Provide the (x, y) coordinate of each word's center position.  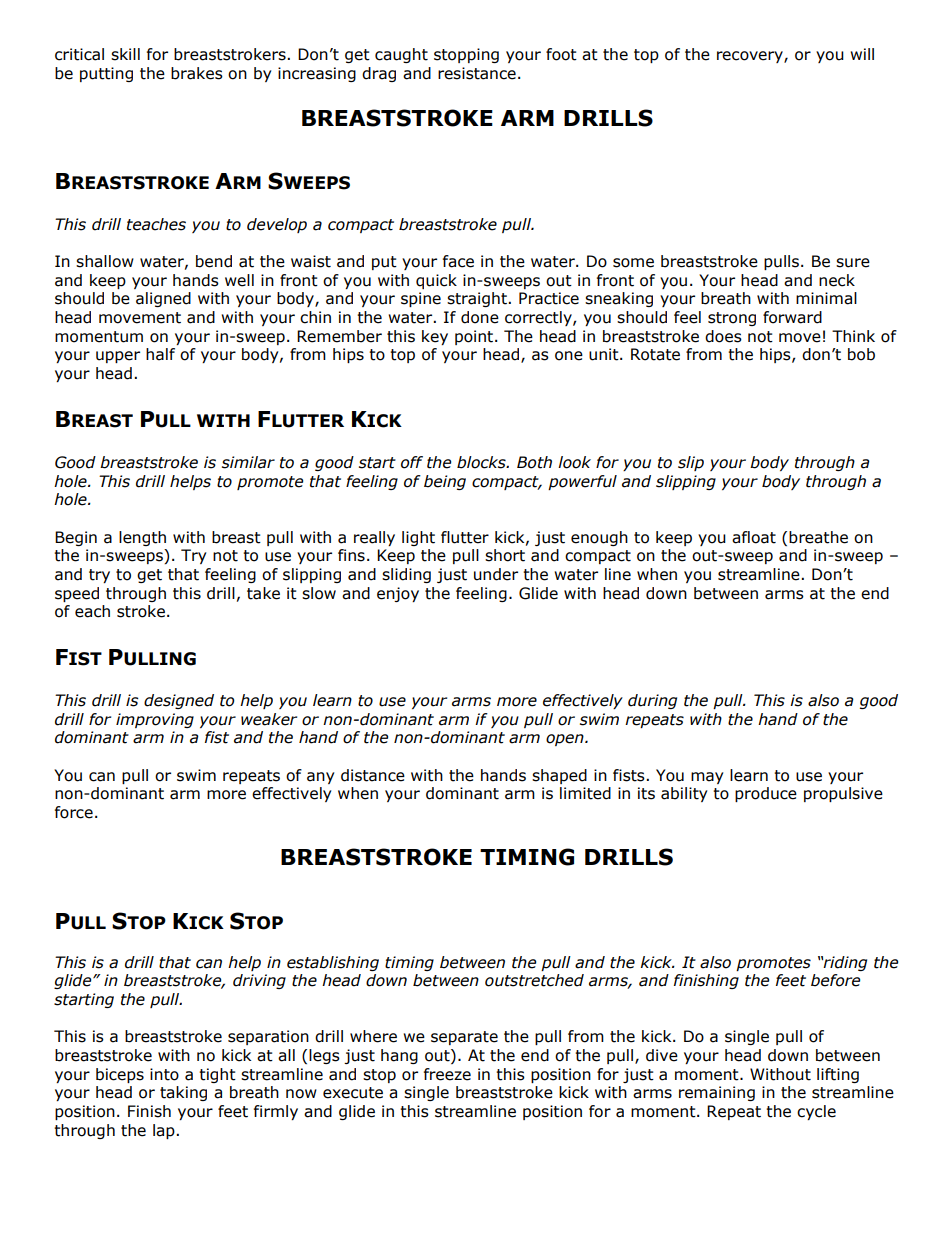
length (142, 538)
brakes (197, 73)
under (496, 574)
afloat (754, 537)
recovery (751, 57)
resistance (477, 73)
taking (183, 1093)
